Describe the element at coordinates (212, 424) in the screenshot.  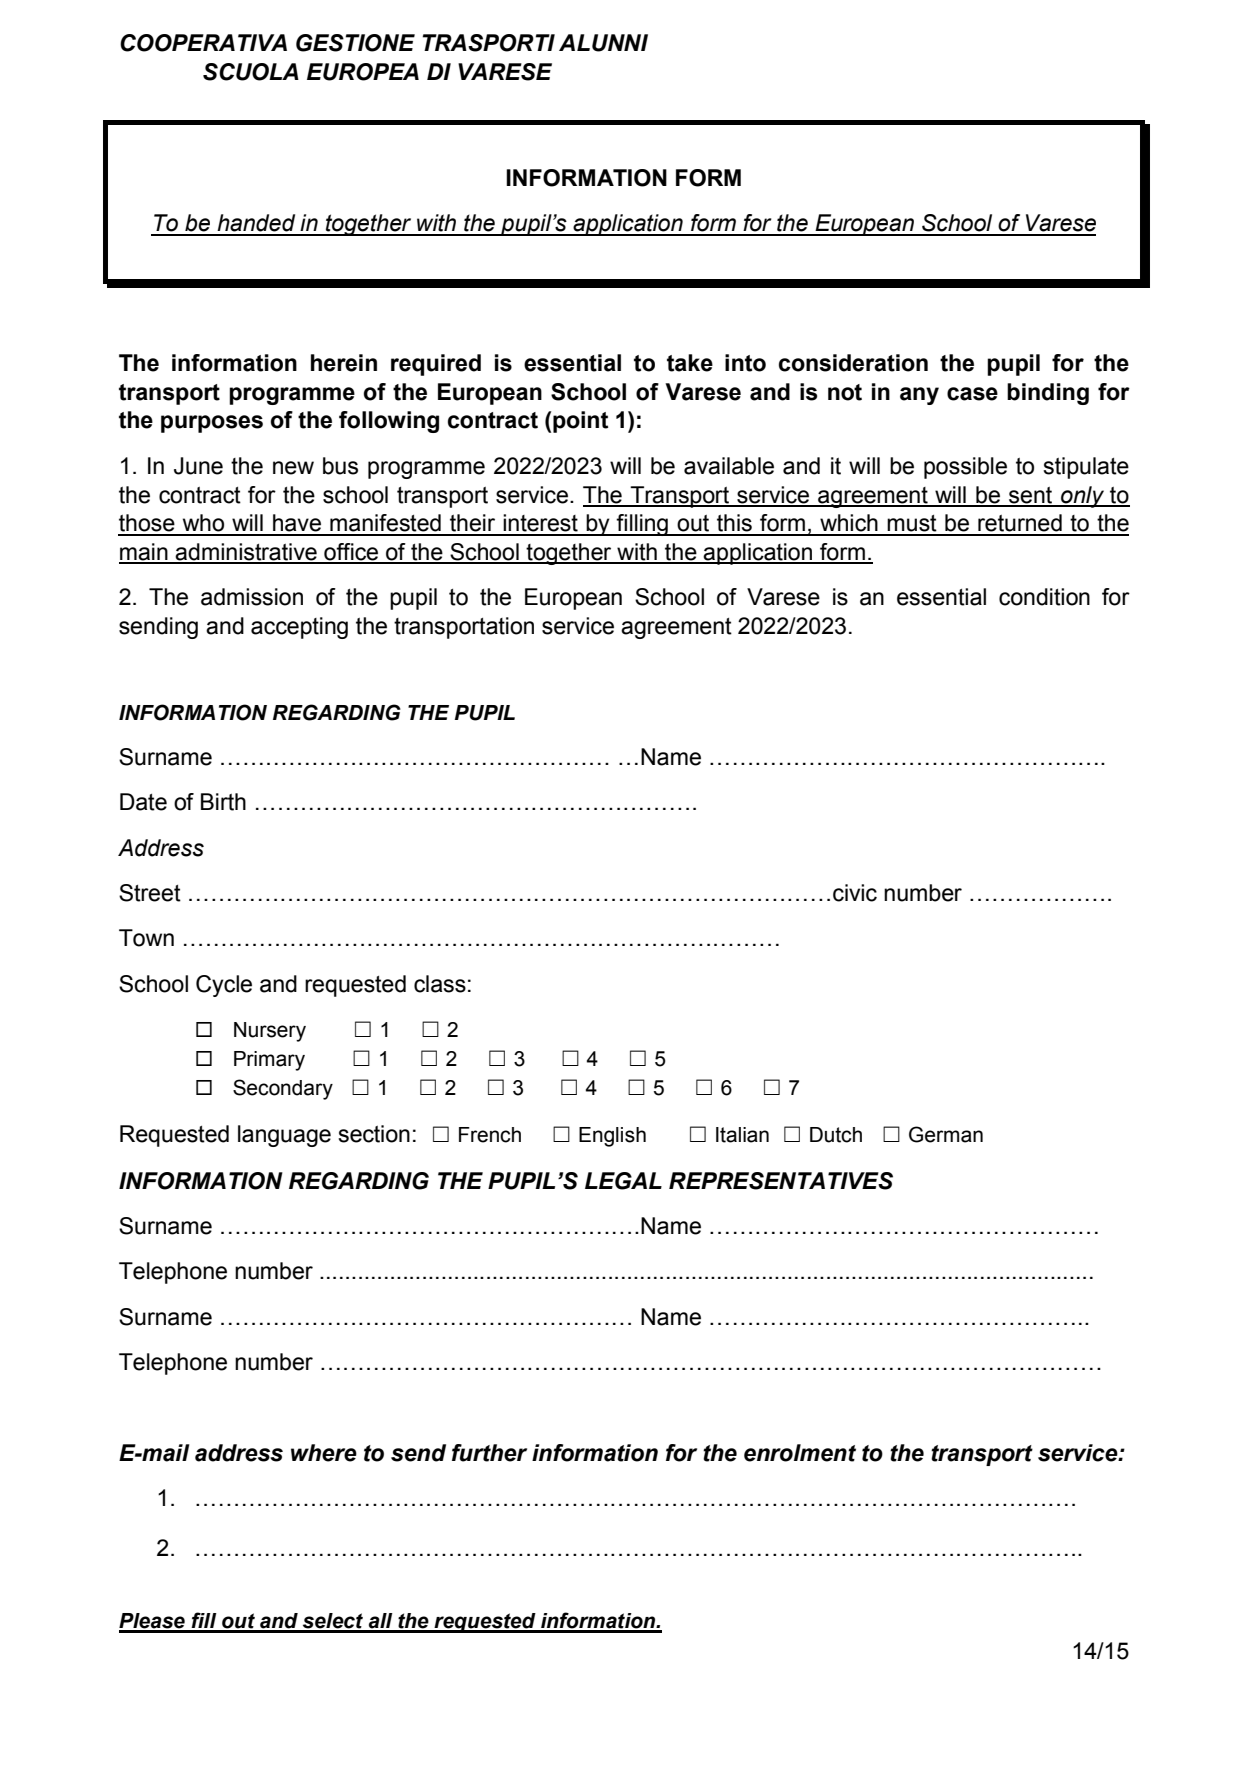
I see `purposes` at that location.
